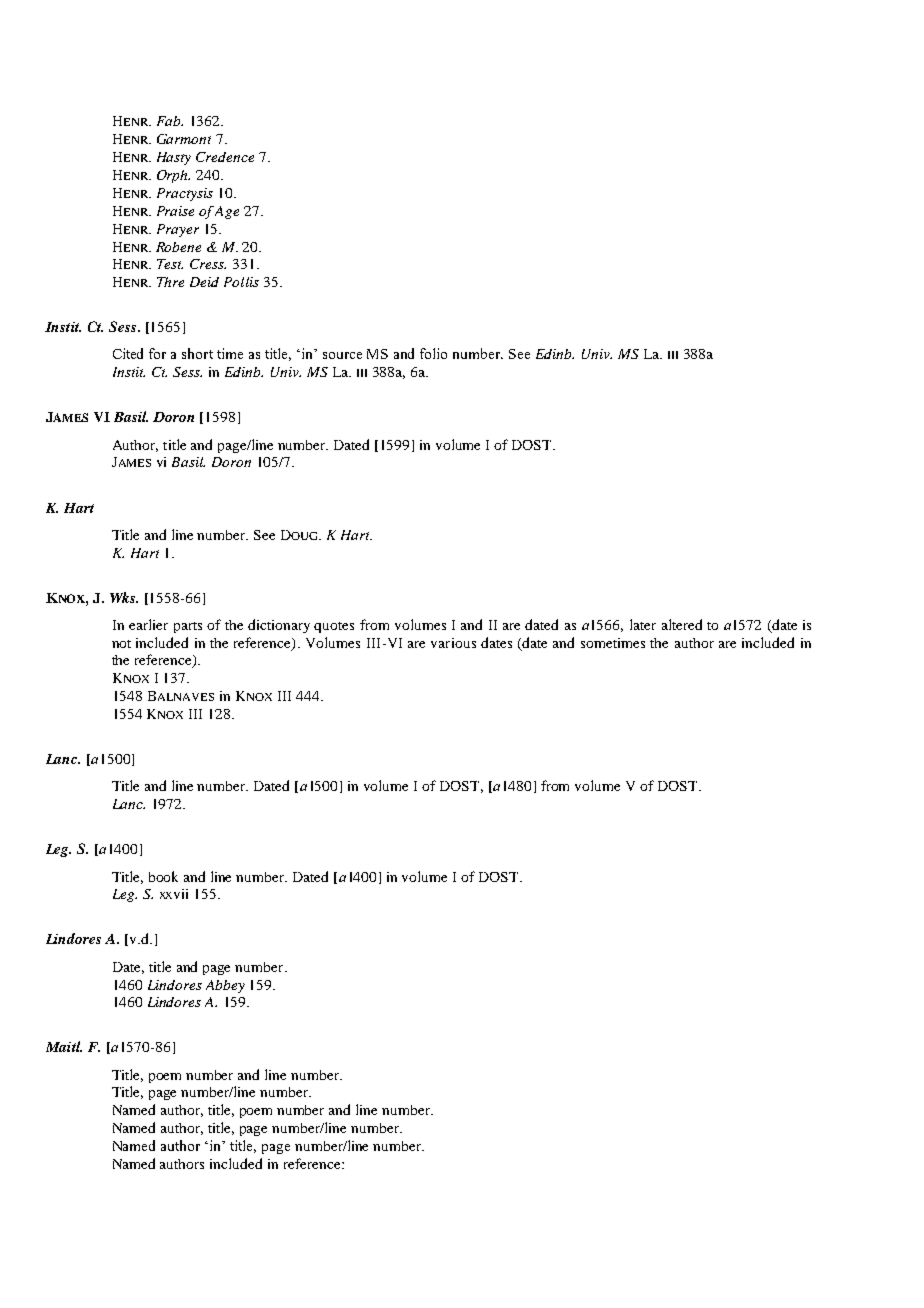 The image size is (924, 1308). Describe the element at coordinates (225, 157) in the screenshot. I see `Credence` at that location.
